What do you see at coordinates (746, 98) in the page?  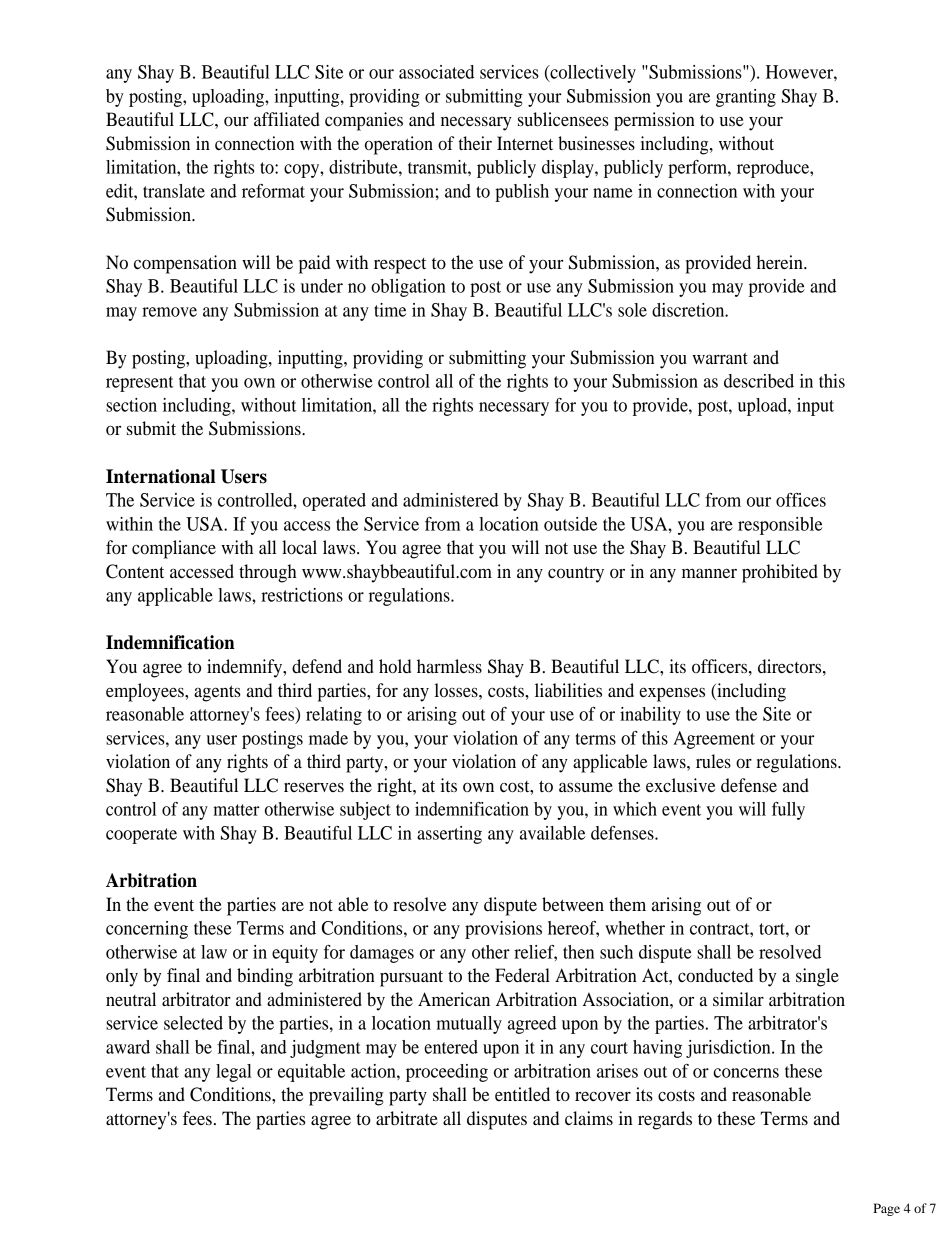 I see `granting` at bounding box center [746, 98].
